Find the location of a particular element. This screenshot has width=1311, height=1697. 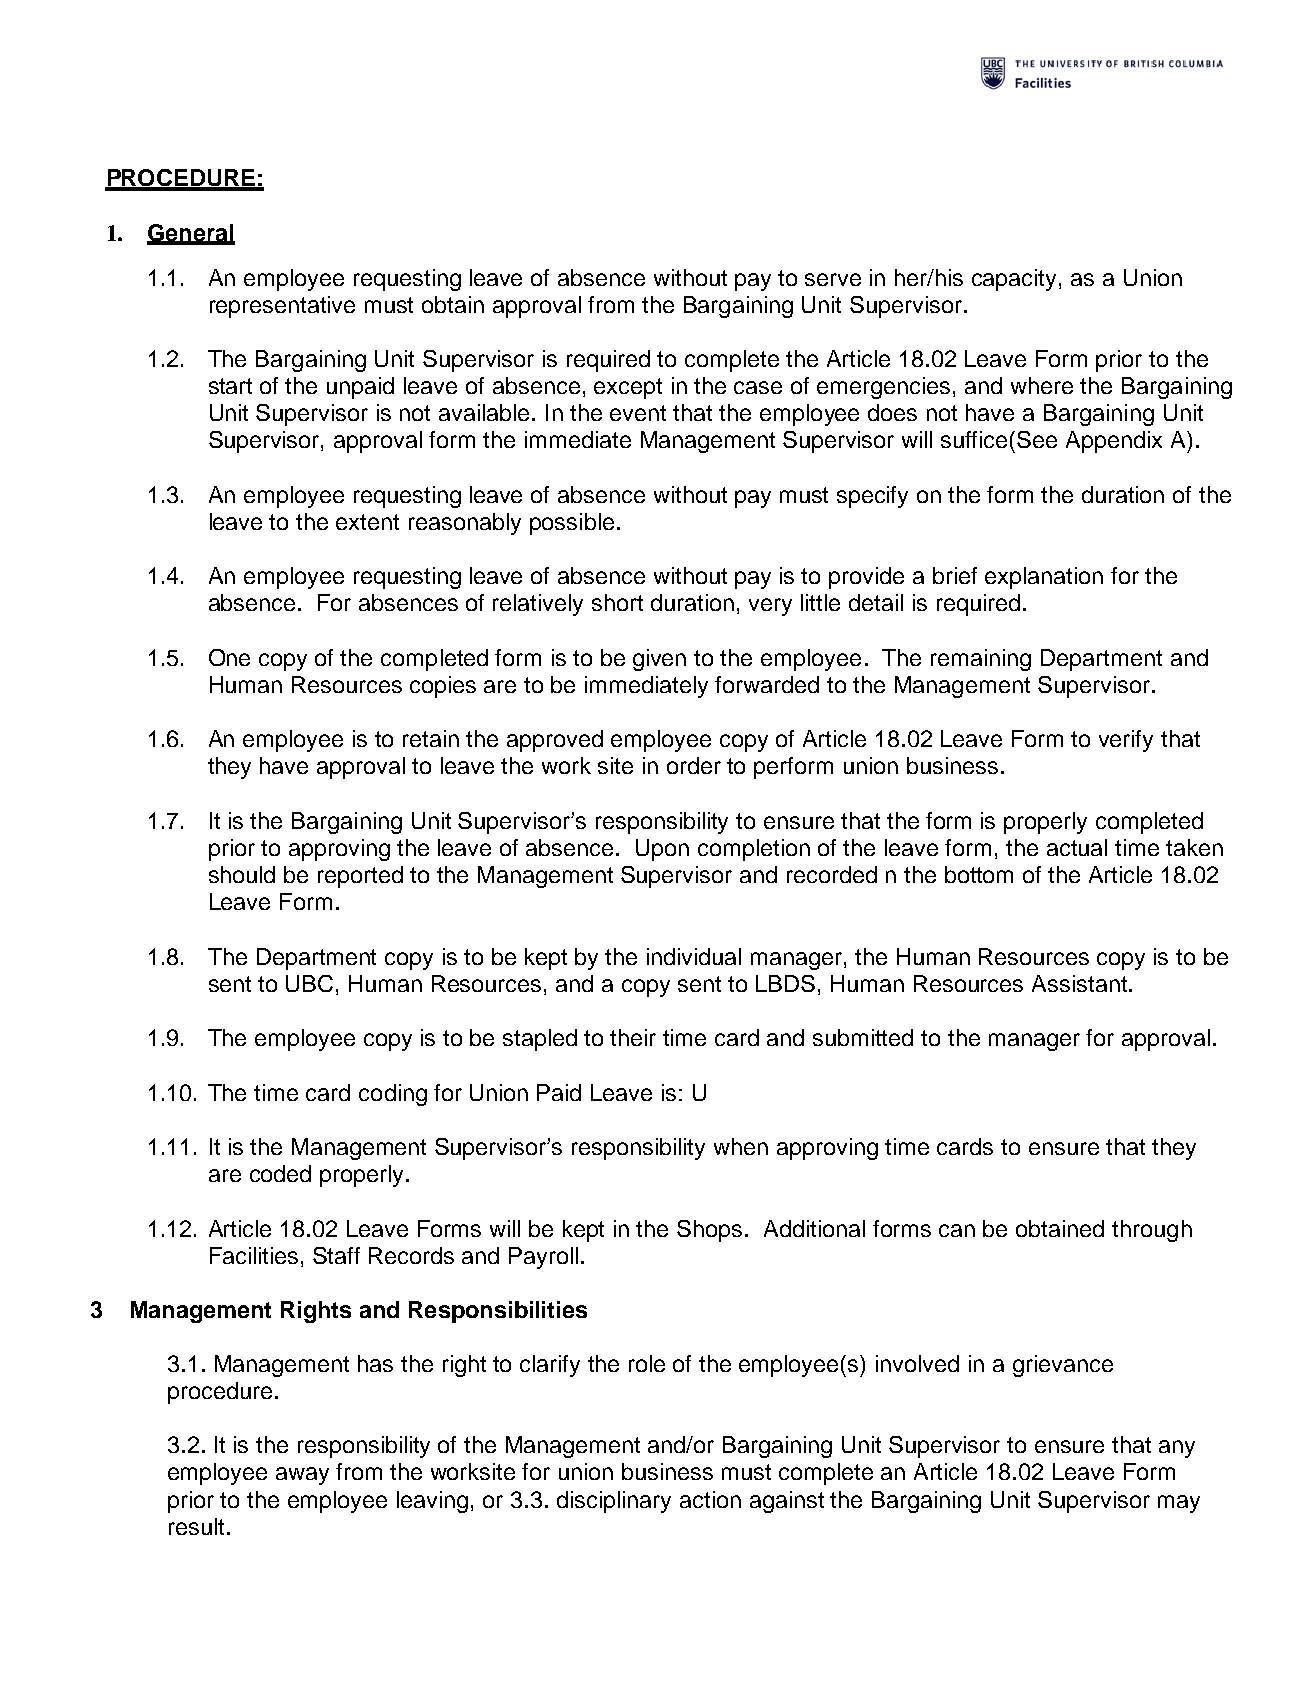

One is located at coordinates (229, 657).
